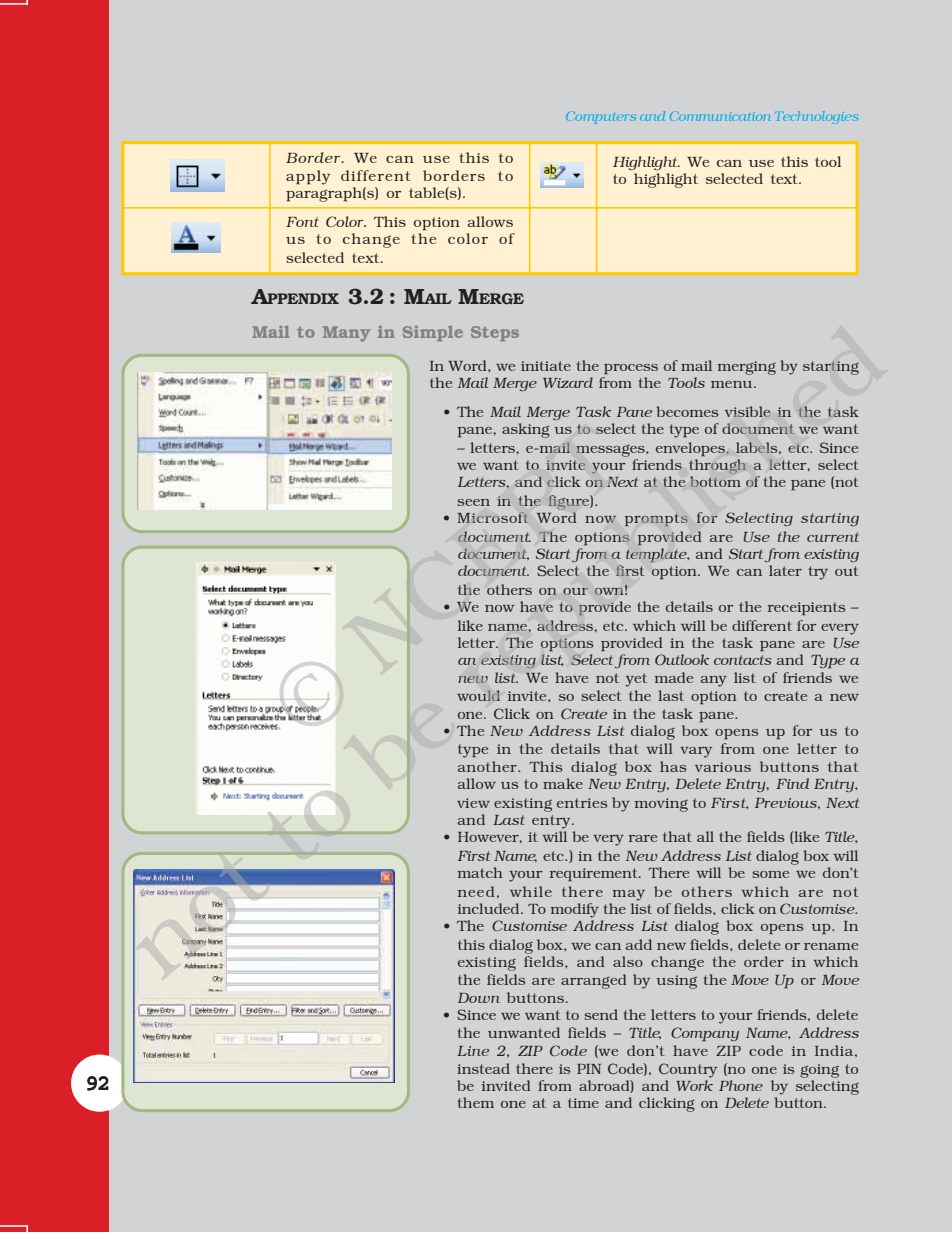  Describe the element at coordinates (473, 1051) in the document. I see `Line` at that location.
